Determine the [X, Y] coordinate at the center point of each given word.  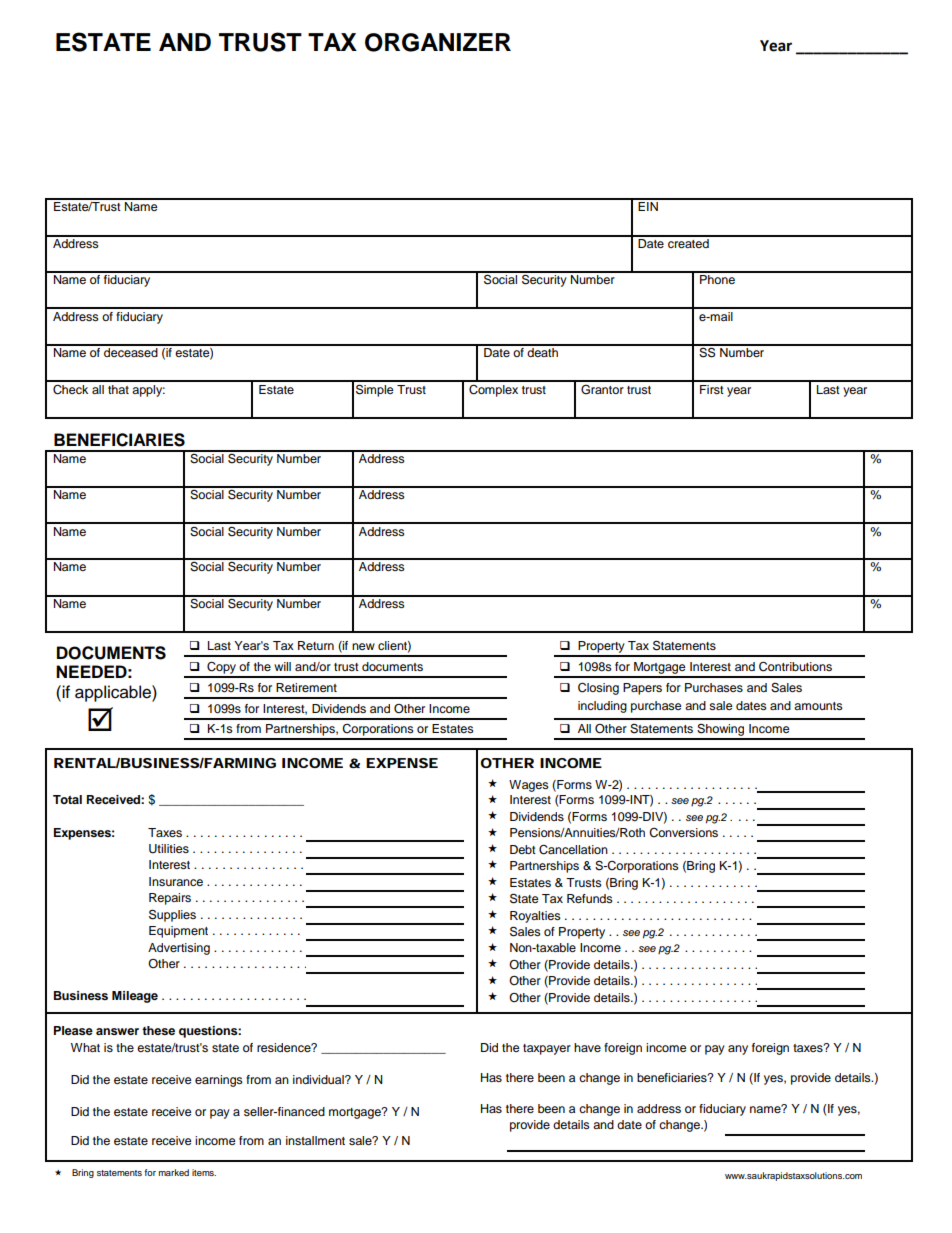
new [363, 646]
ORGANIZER [438, 42]
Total [67, 799]
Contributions [795, 666]
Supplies [172, 915]
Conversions [683, 833]
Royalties [535, 917]
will [282, 666]
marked [174, 1172]
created [688, 242]
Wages [529, 786]
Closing [598, 688]
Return [316, 645]
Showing [721, 731]
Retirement [306, 687]
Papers [642, 689]
